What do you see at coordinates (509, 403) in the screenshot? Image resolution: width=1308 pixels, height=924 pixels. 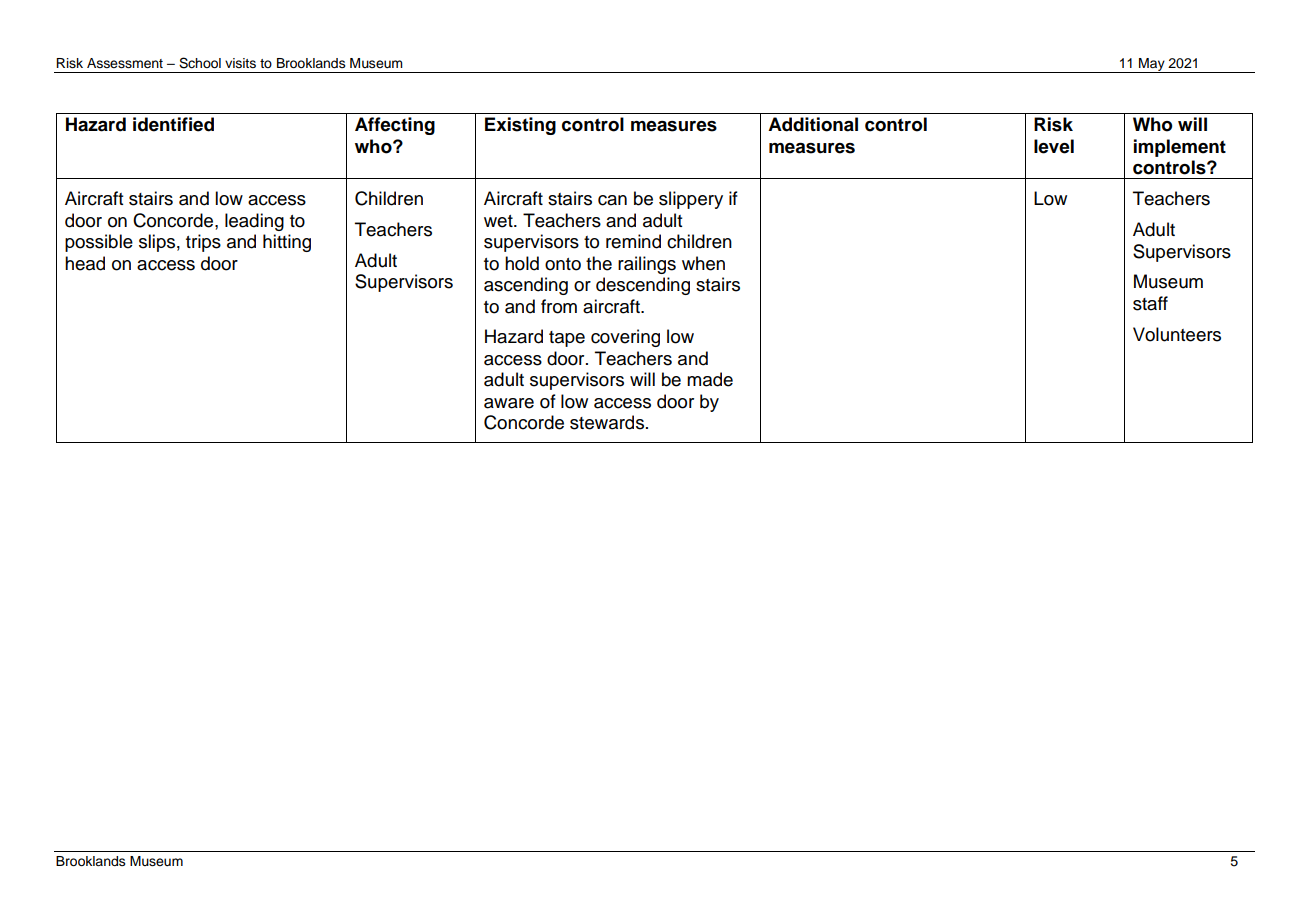 I see `aware` at bounding box center [509, 403].
